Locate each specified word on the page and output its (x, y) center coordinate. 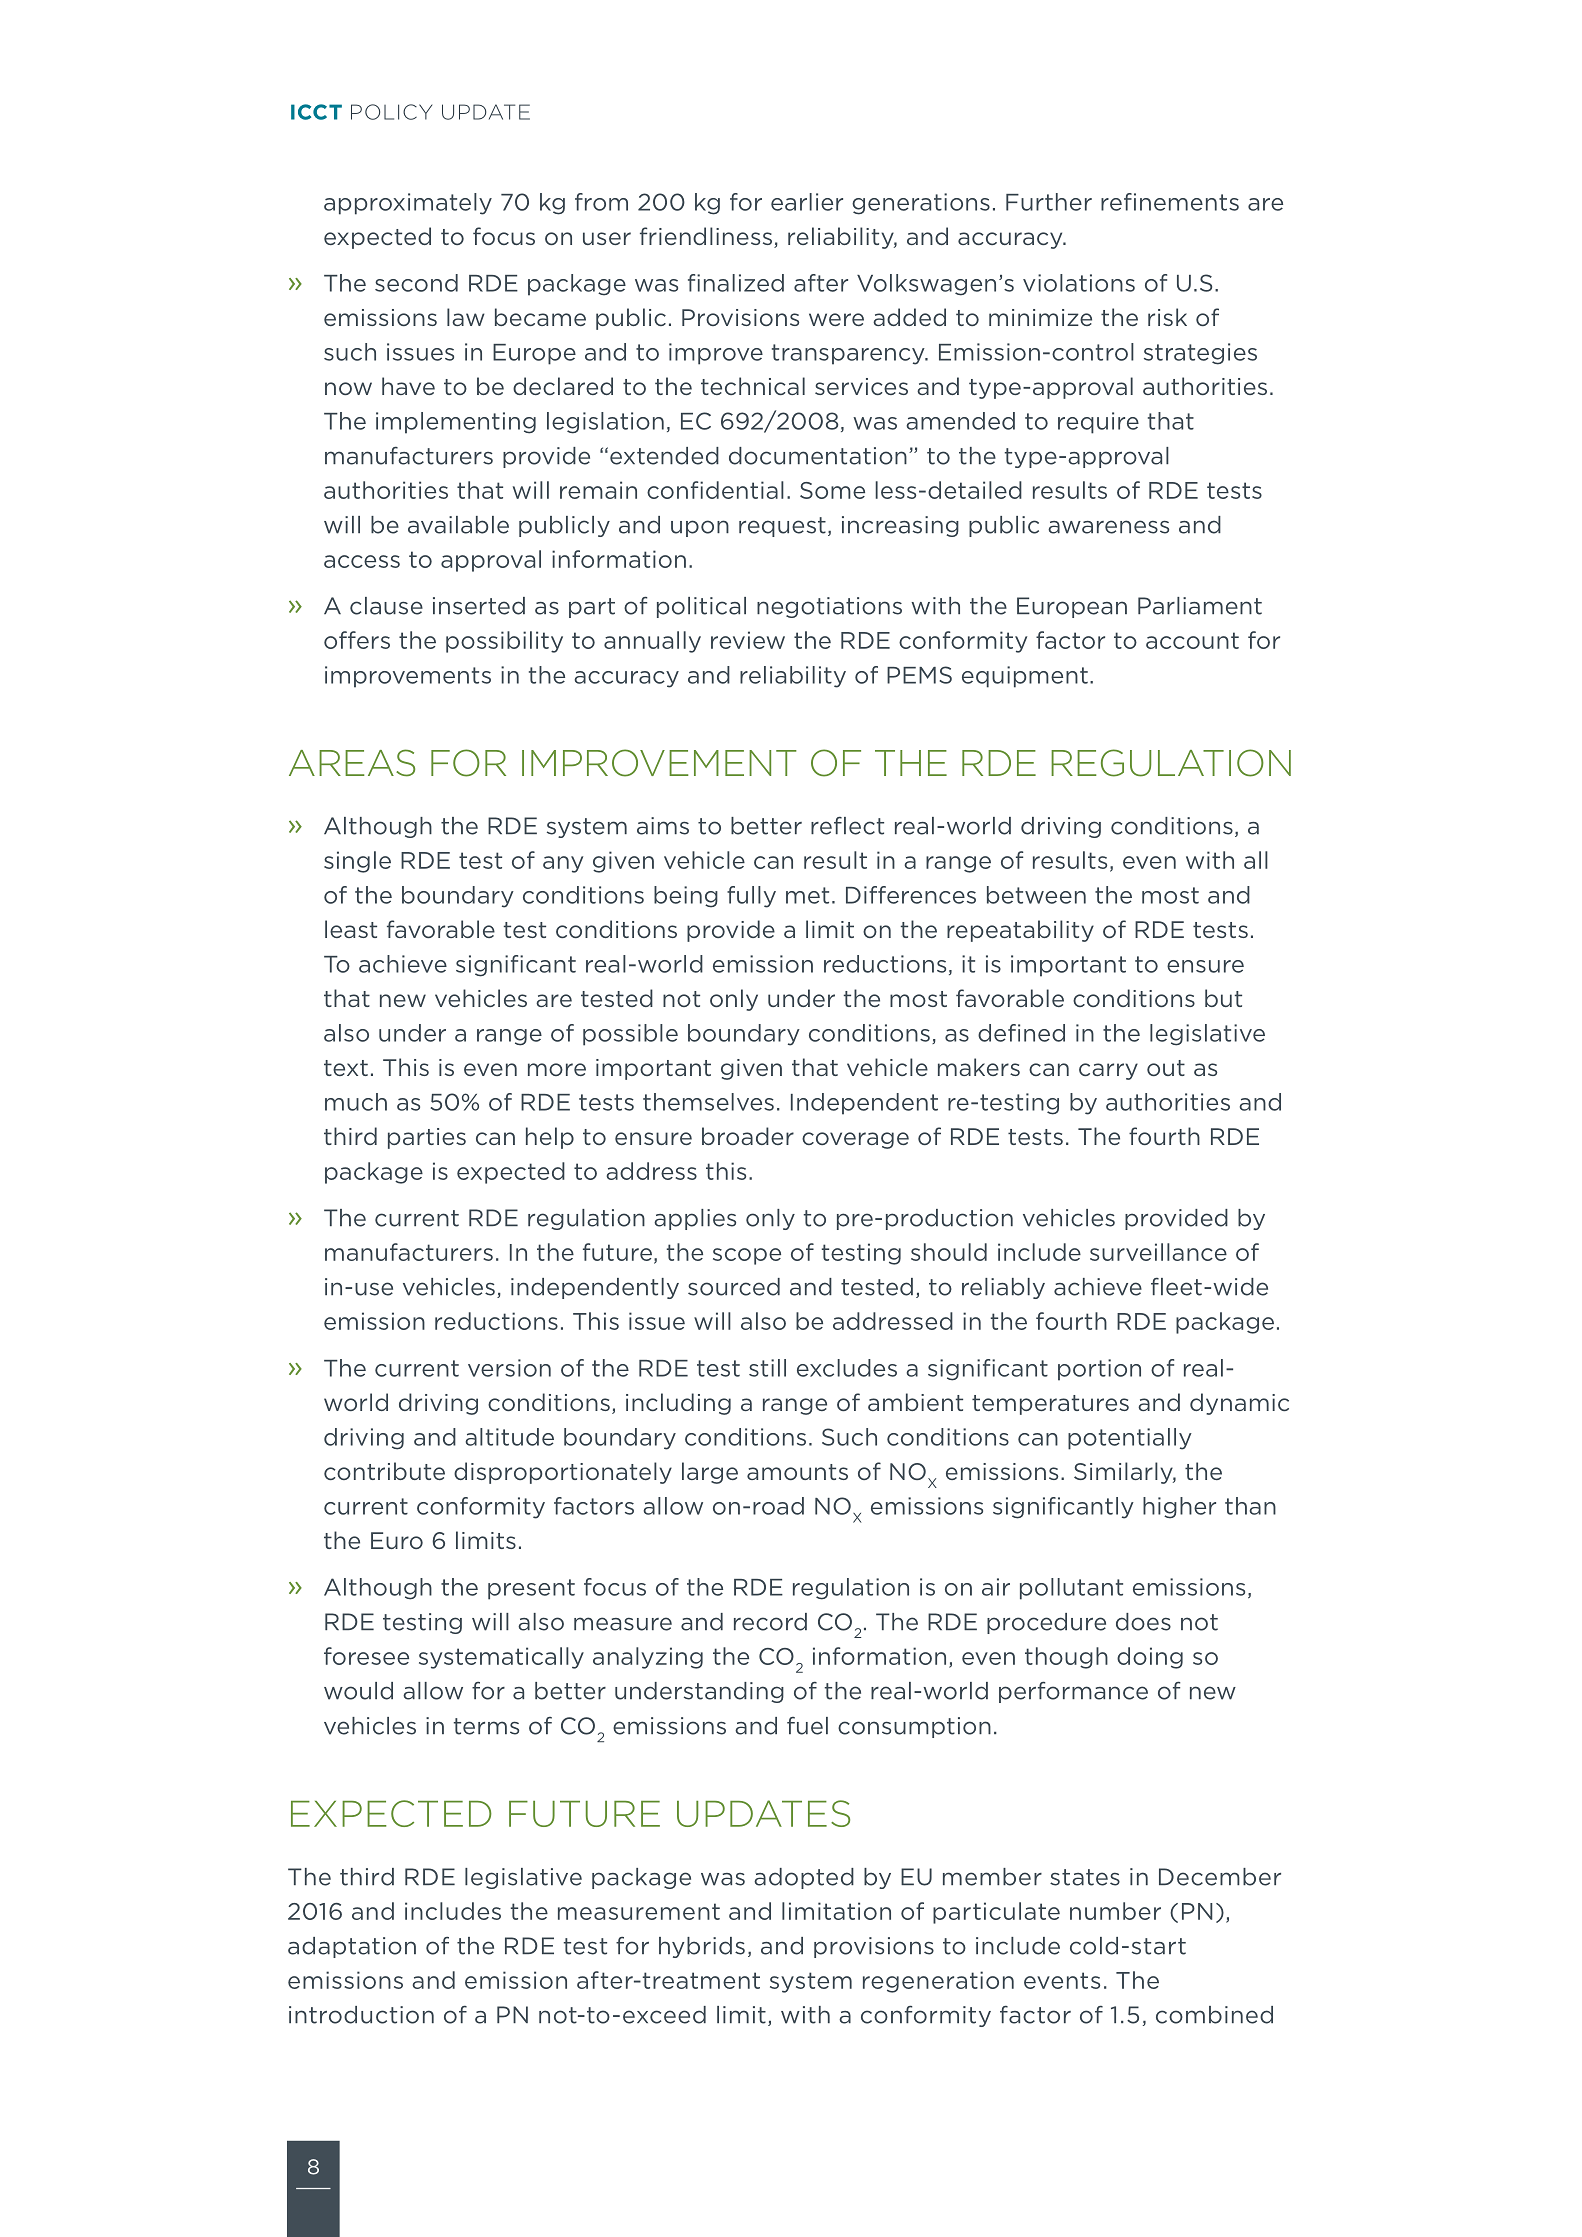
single (357, 862)
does (1143, 1622)
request (782, 527)
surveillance (1158, 1252)
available (458, 525)
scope (747, 1256)
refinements (1170, 202)
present (531, 1589)
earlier (807, 202)
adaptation (352, 1947)
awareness (1108, 527)
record (770, 1622)
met (807, 895)
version (509, 1368)
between (1036, 895)
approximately (408, 204)
